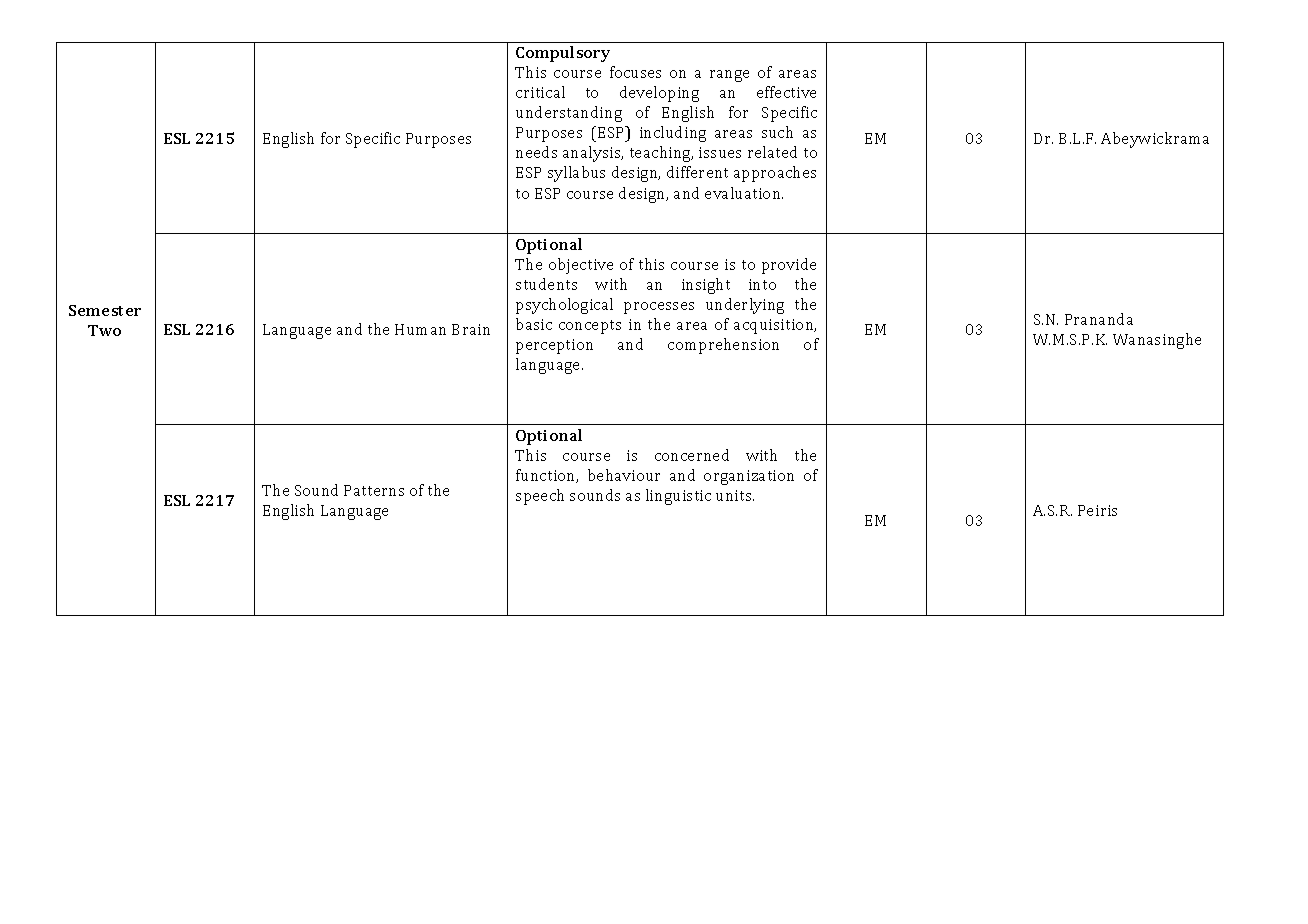 Image resolution: width=1308 pixels, height=924 pixels. What do you see at coordinates (729, 76) in the image?
I see `range` at bounding box center [729, 76].
